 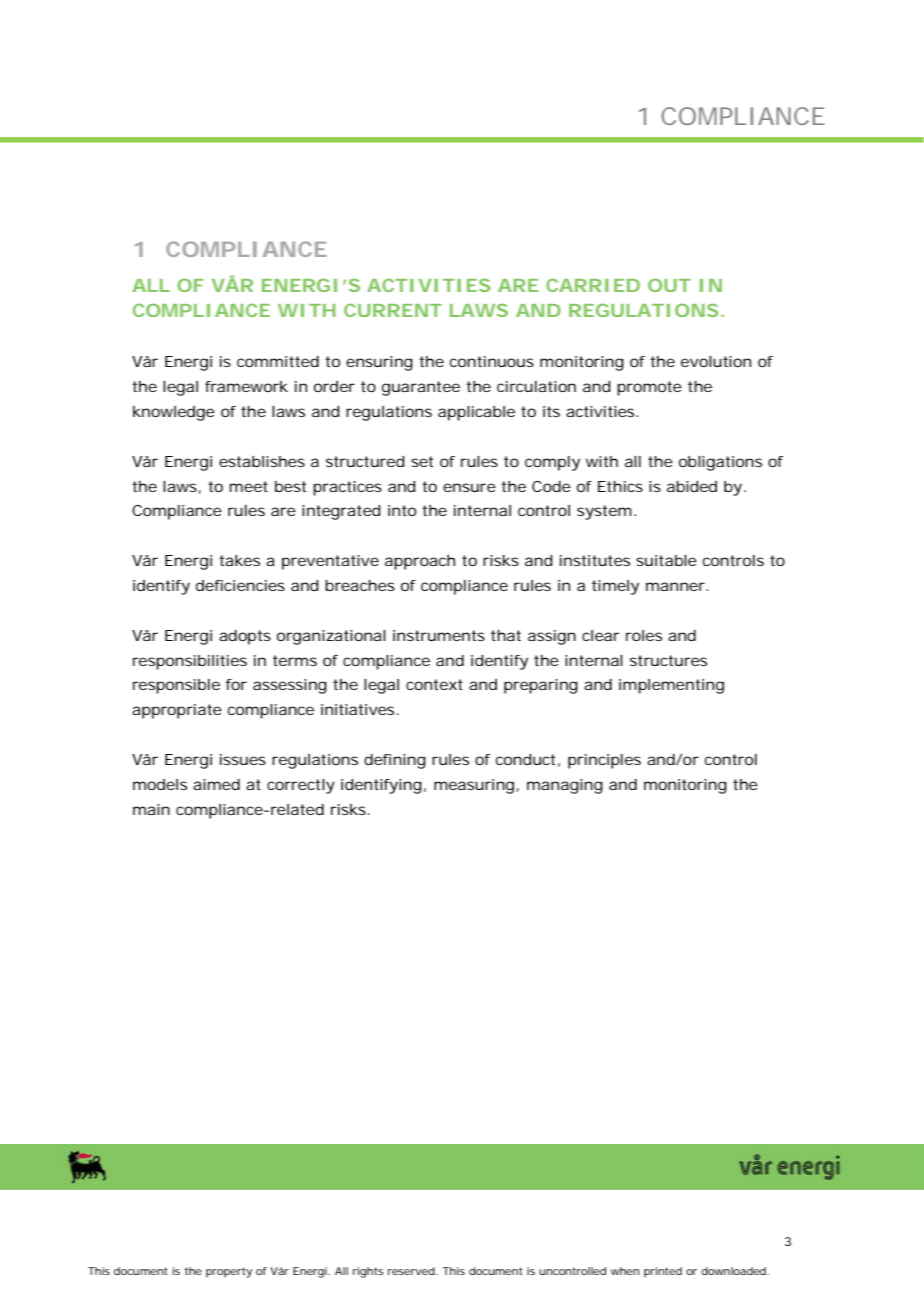 I want to click on main, so click(x=151, y=809).
